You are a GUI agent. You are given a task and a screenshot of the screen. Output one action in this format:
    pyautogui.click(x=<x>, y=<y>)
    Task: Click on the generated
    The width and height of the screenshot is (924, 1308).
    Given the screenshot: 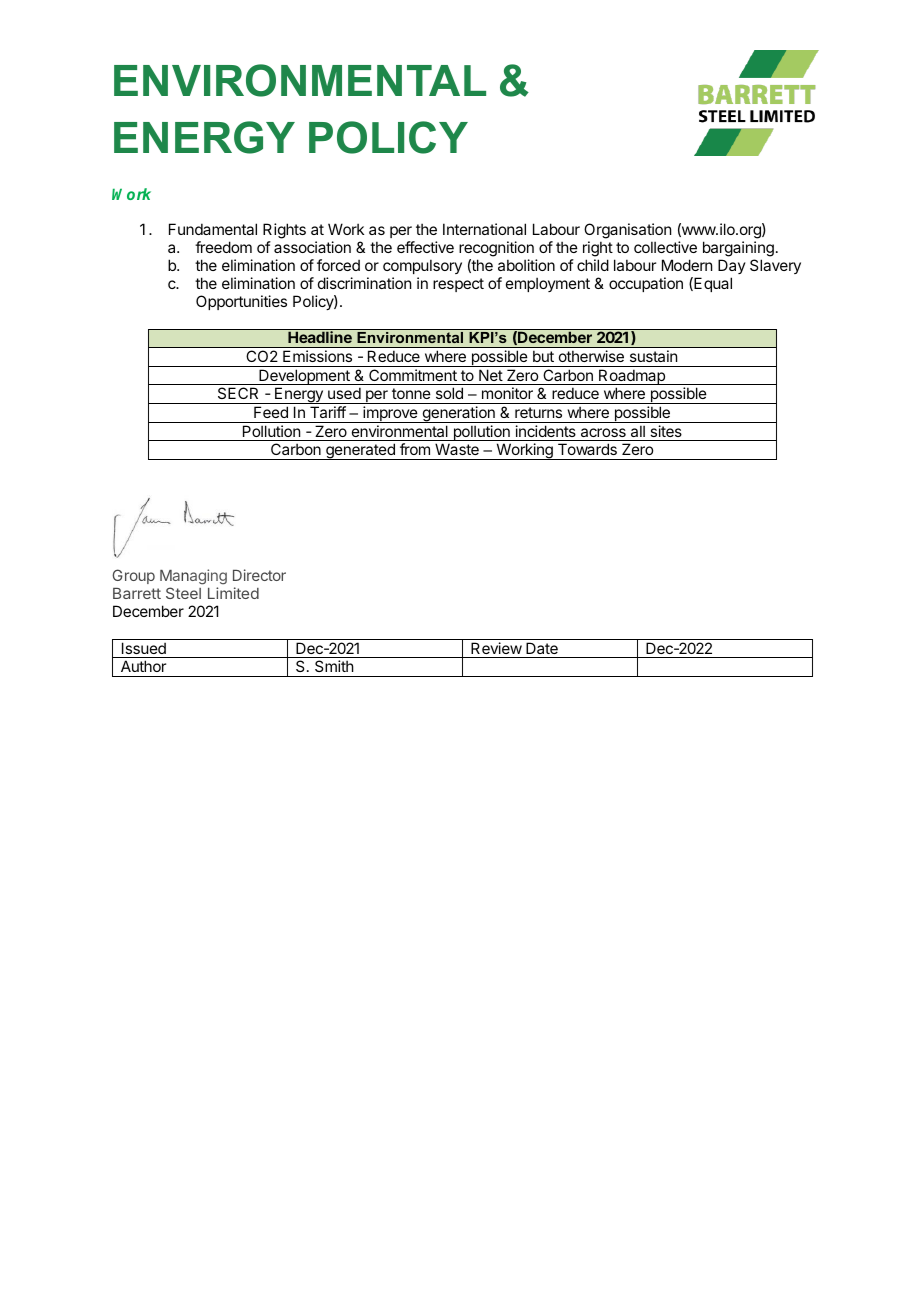 What is the action you would take?
    pyautogui.click(x=360, y=451)
